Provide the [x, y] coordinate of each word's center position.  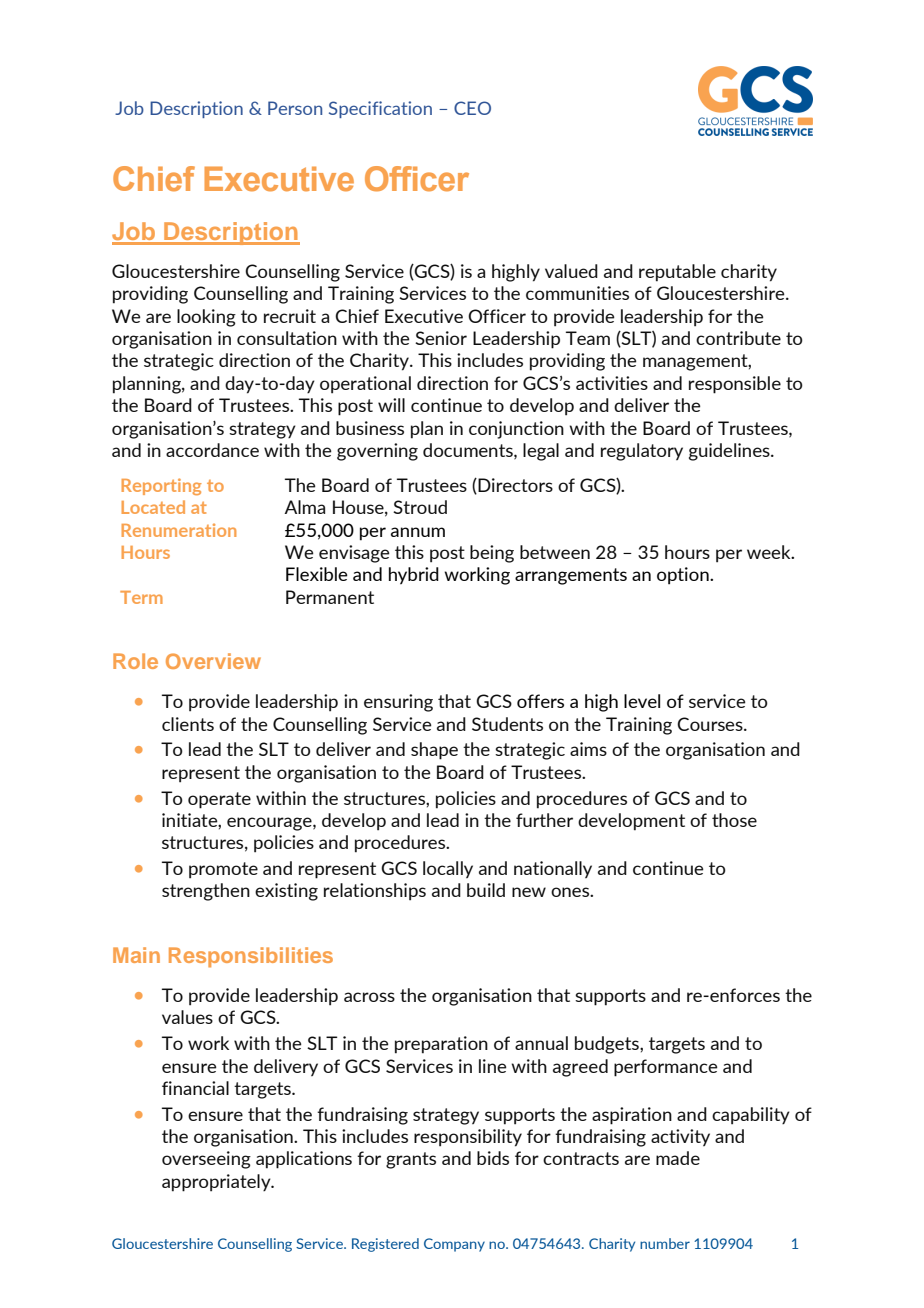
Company [454, 1245]
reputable [677, 273]
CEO [472, 108]
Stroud [420, 507]
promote [223, 870]
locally [448, 869]
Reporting [161, 486]
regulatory [642, 452]
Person [295, 108]
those [734, 820]
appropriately [217, 1183]
